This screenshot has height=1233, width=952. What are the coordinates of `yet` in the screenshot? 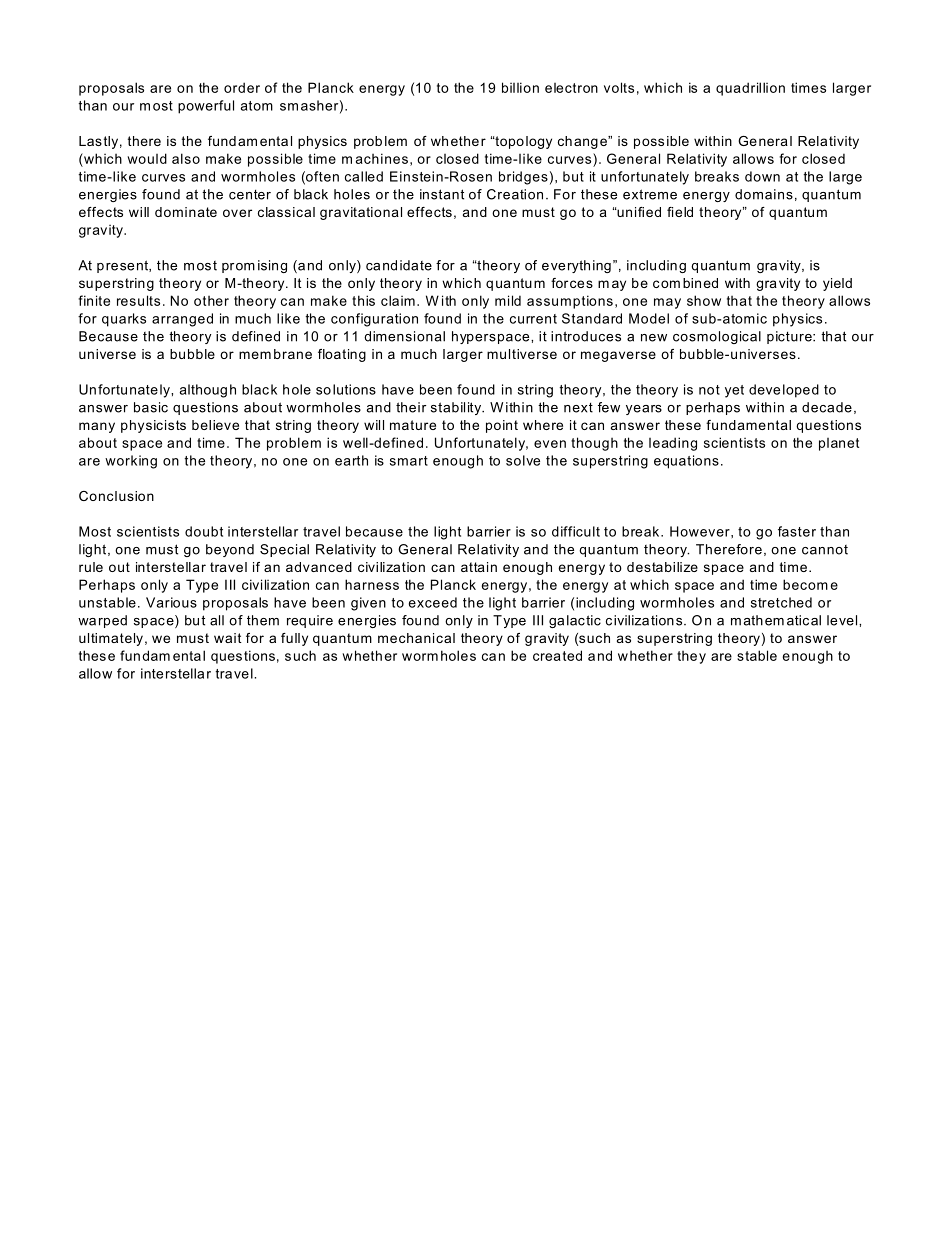 It's located at (734, 391).
